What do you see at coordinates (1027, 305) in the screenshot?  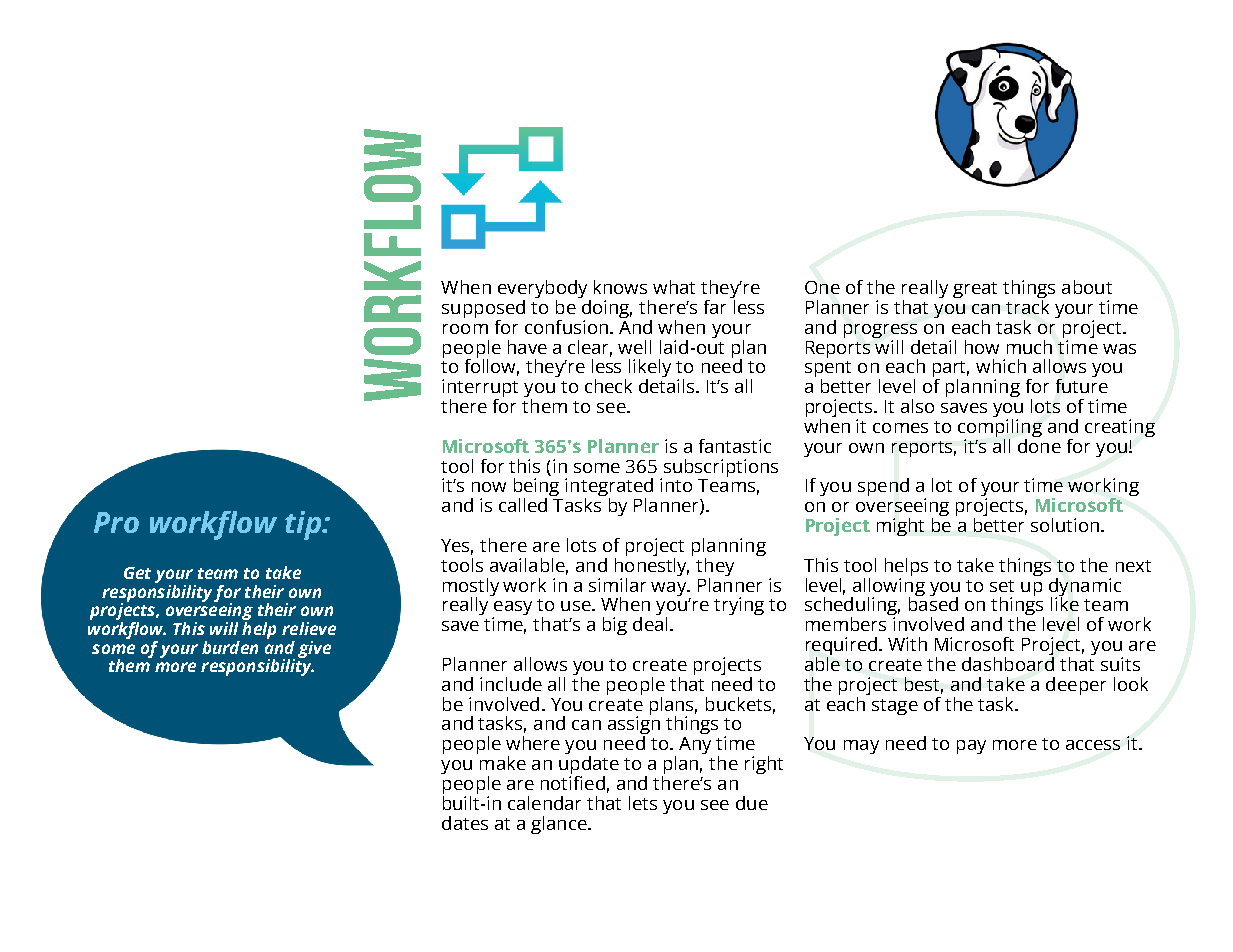 I see `track` at bounding box center [1027, 305].
